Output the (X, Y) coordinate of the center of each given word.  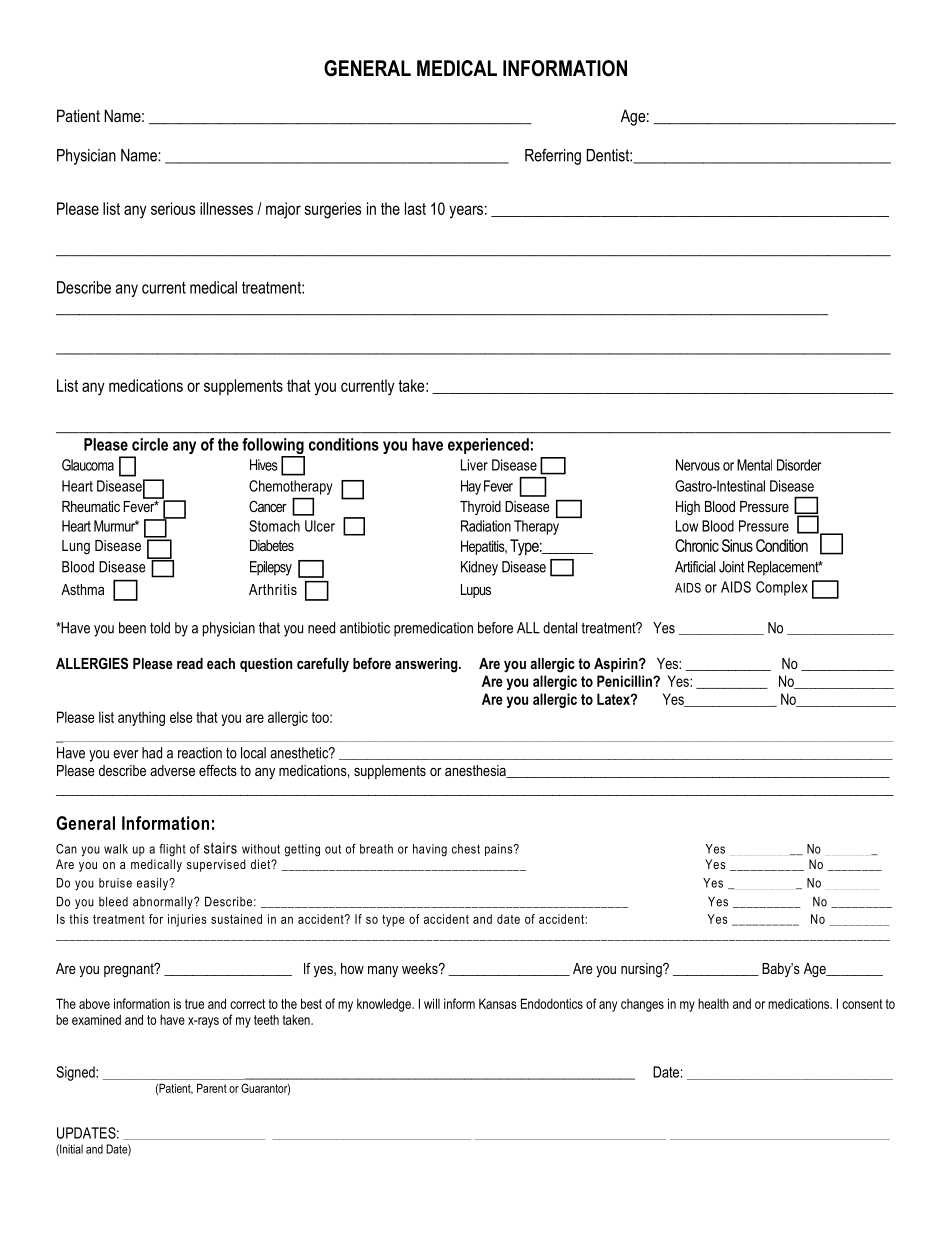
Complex (782, 588)
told (160, 628)
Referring (553, 156)
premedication (433, 629)
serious (173, 208)
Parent (212, 1088)
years (466, 212)
